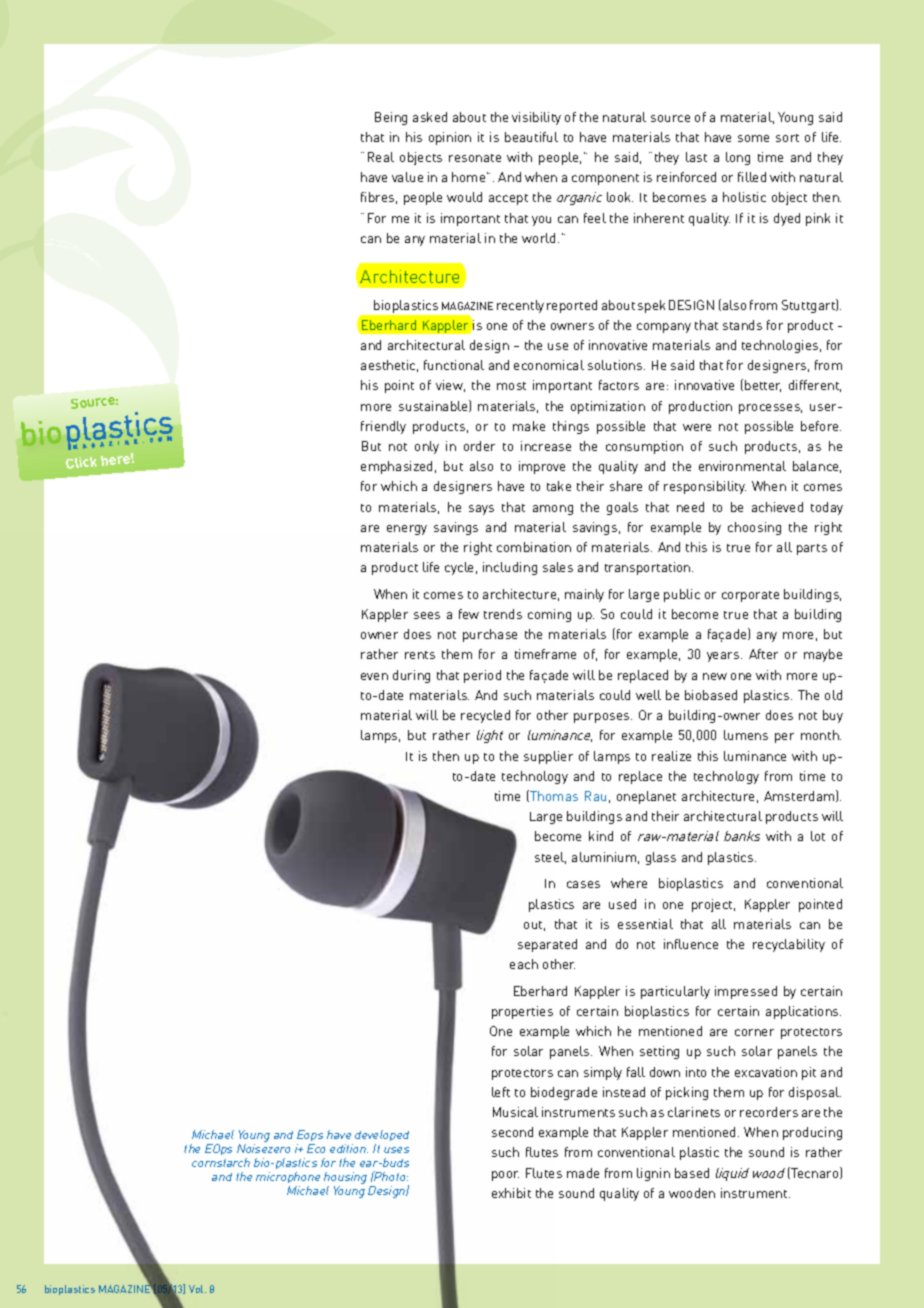 Image resolution: width=924 pixels, height=1308 pixels. What do you see at coordinates (522, 1012) in the screenshot?
I see `properties` at bounding box center [522, 1012].
